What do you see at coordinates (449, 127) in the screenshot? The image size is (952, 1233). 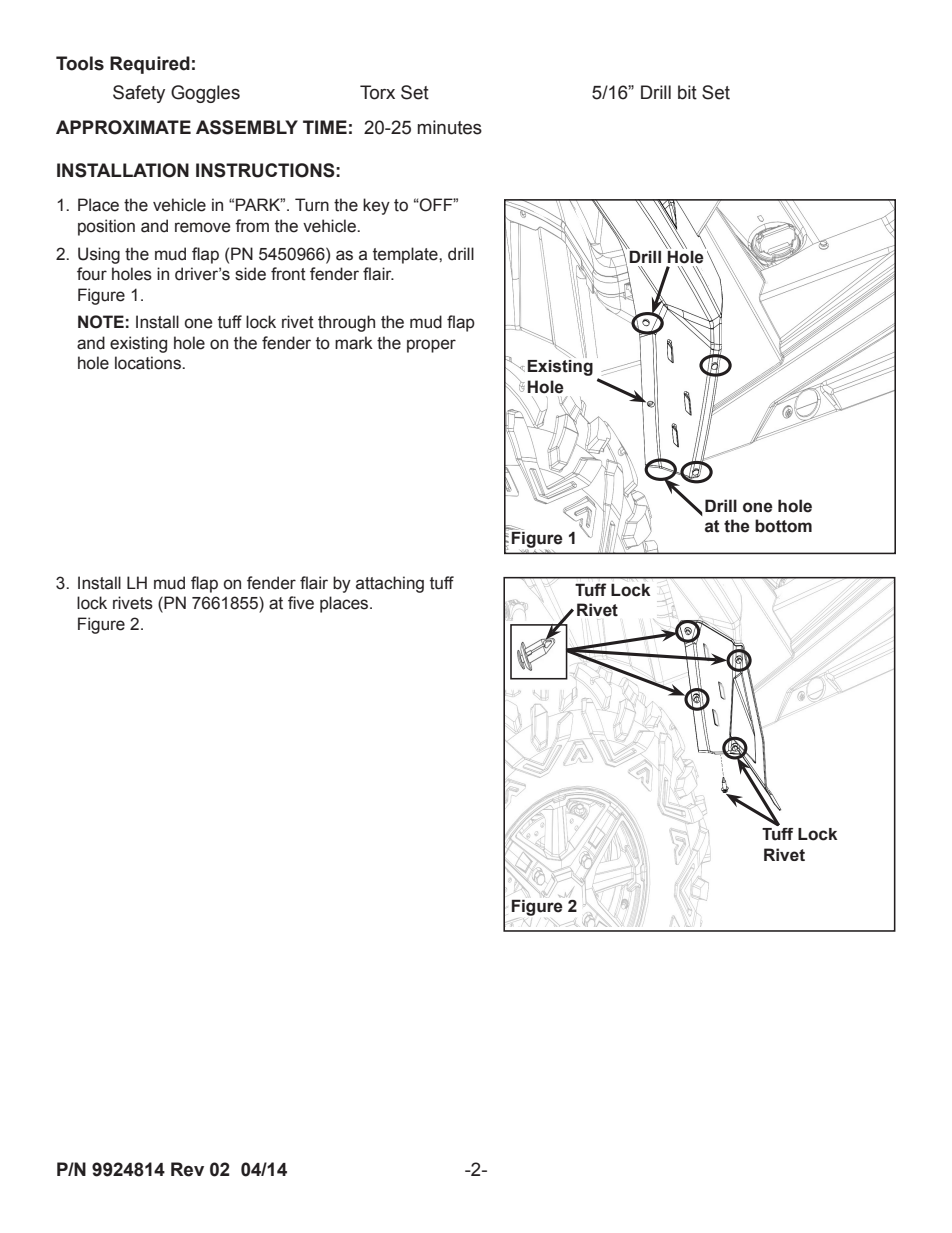 I see `minutes` at bounding box center [449, 127].
